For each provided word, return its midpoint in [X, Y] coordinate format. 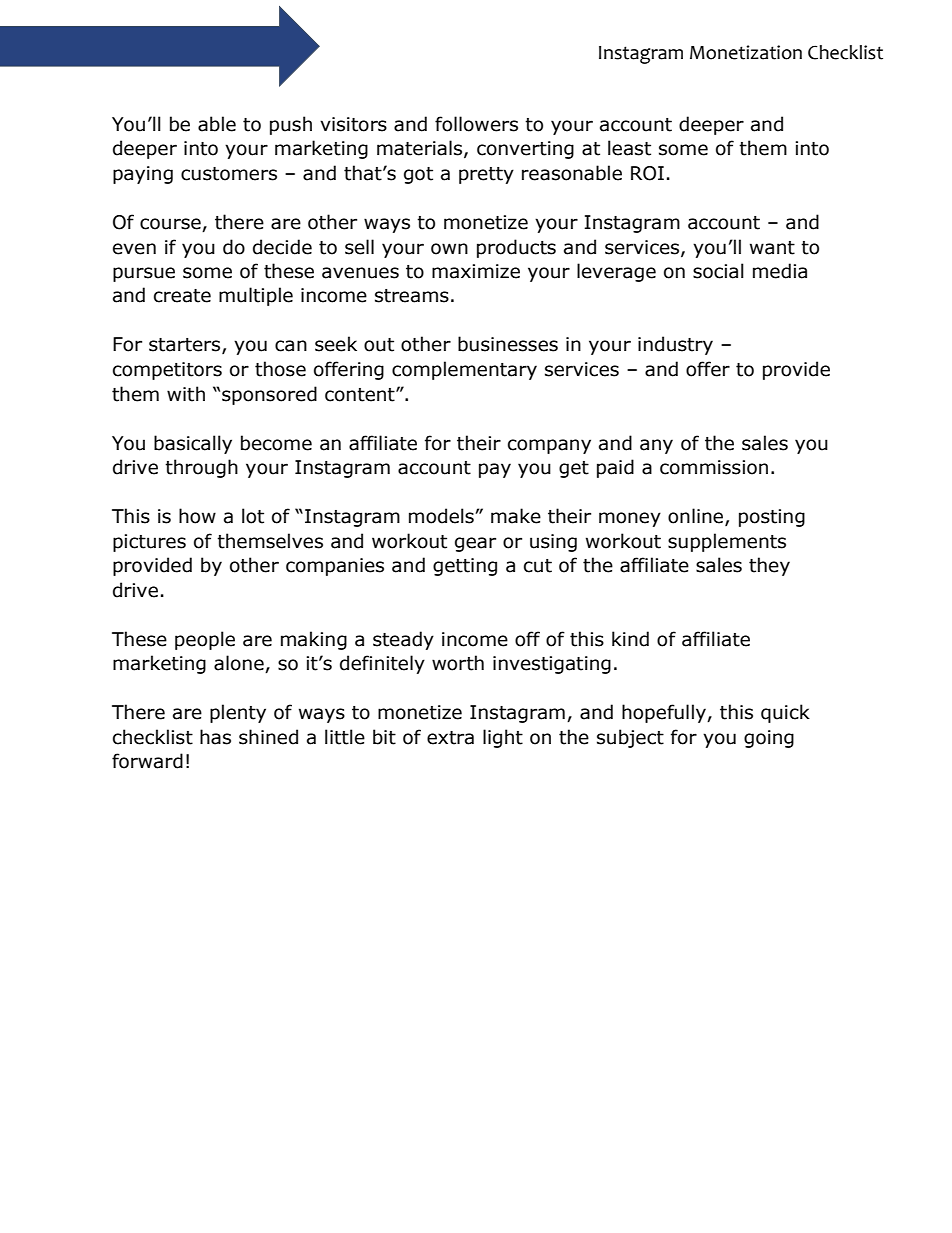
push [291, 125]
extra [450, 738]
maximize [476, 271]
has [215, 737]
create [182, 296]
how [197, 516]
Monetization [746, 52]
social [718, 271]
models [442, 516]
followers [476, 124]
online [697, 517]
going [769, 739]
